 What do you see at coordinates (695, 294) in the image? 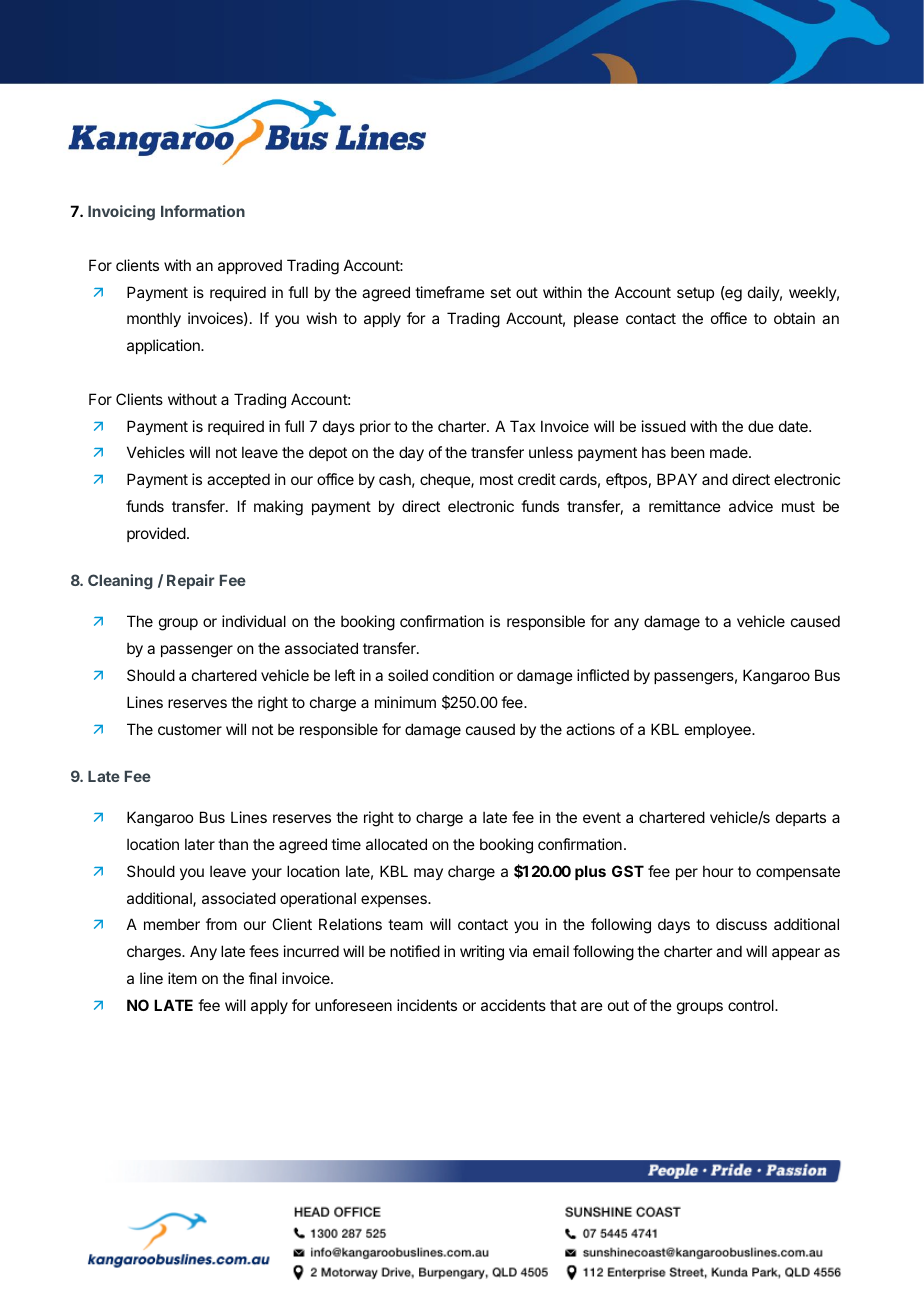
I see `setup` at bounding box center [695, 294].
